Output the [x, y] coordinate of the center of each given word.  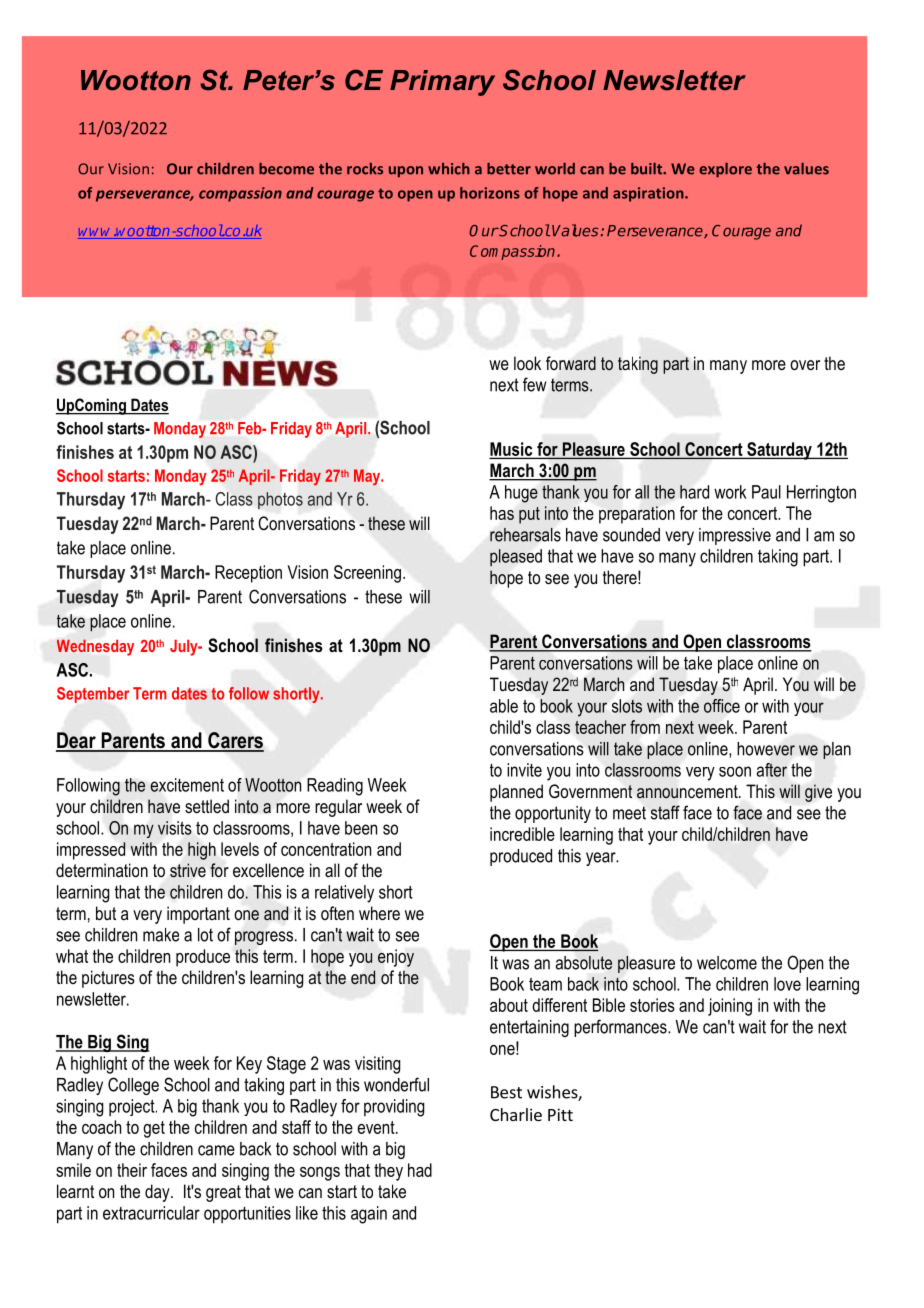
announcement [688, 792]
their [132, 1170]
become [286, 169]
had [420, 1170]
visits [175, 828]
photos [280, 500]
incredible [522, 834]
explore [725, 170]
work [730, 492]
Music [512, 450]
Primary [442, 83]
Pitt [560, 1114]
